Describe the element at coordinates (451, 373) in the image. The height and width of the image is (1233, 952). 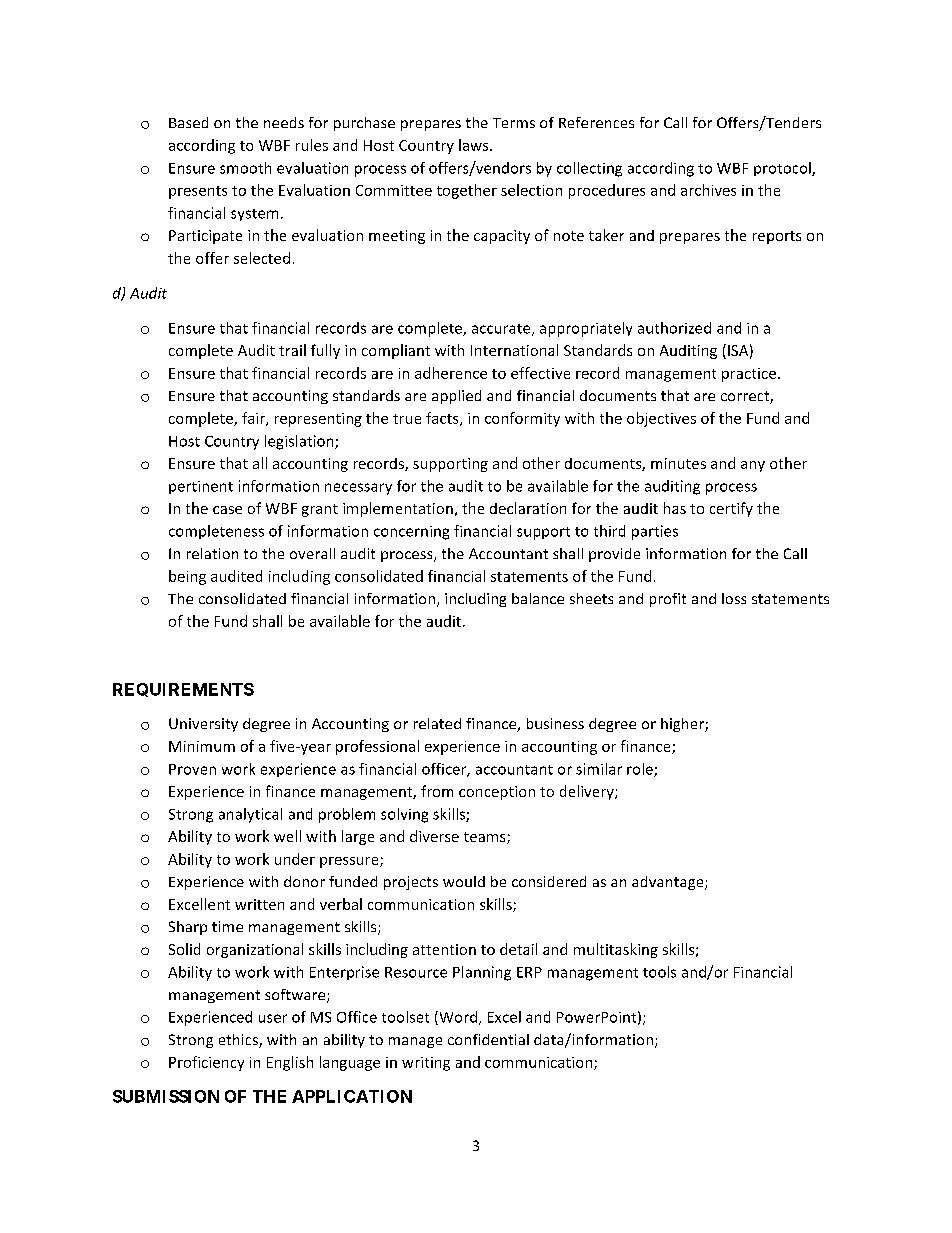
I see `adherence` at that location.
